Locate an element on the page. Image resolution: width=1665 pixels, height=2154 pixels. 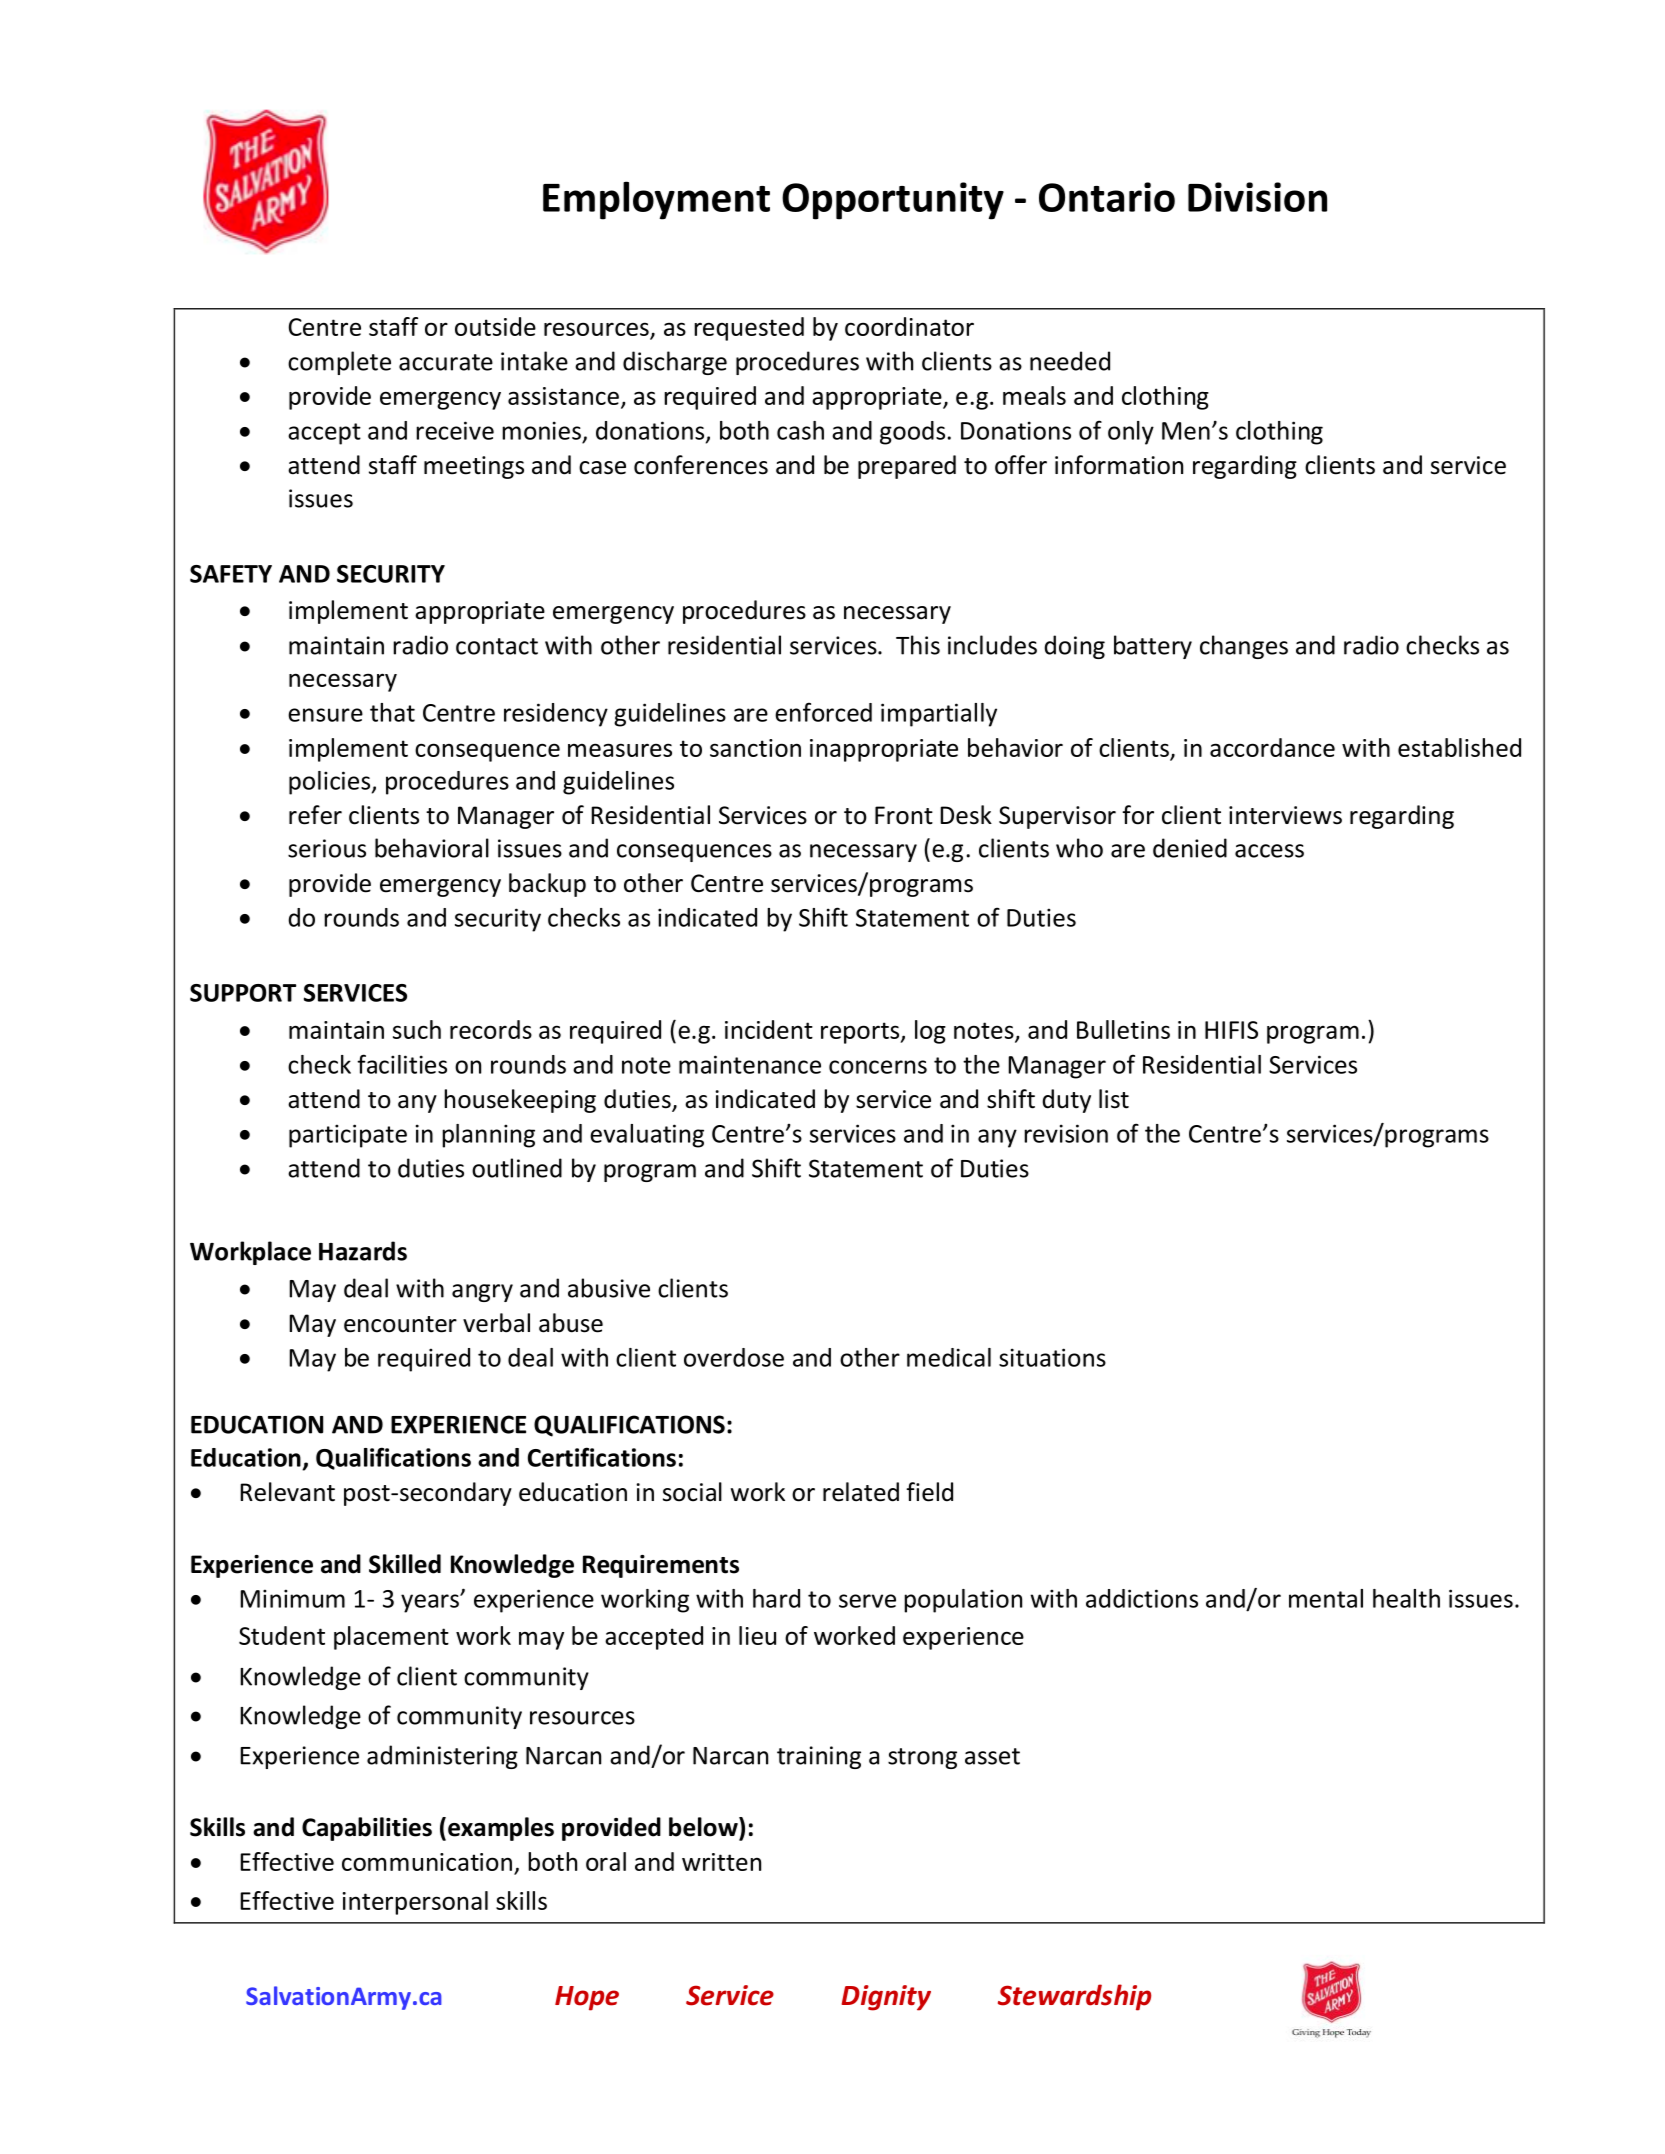
Hazards is located at coordinates (363, 1251).
